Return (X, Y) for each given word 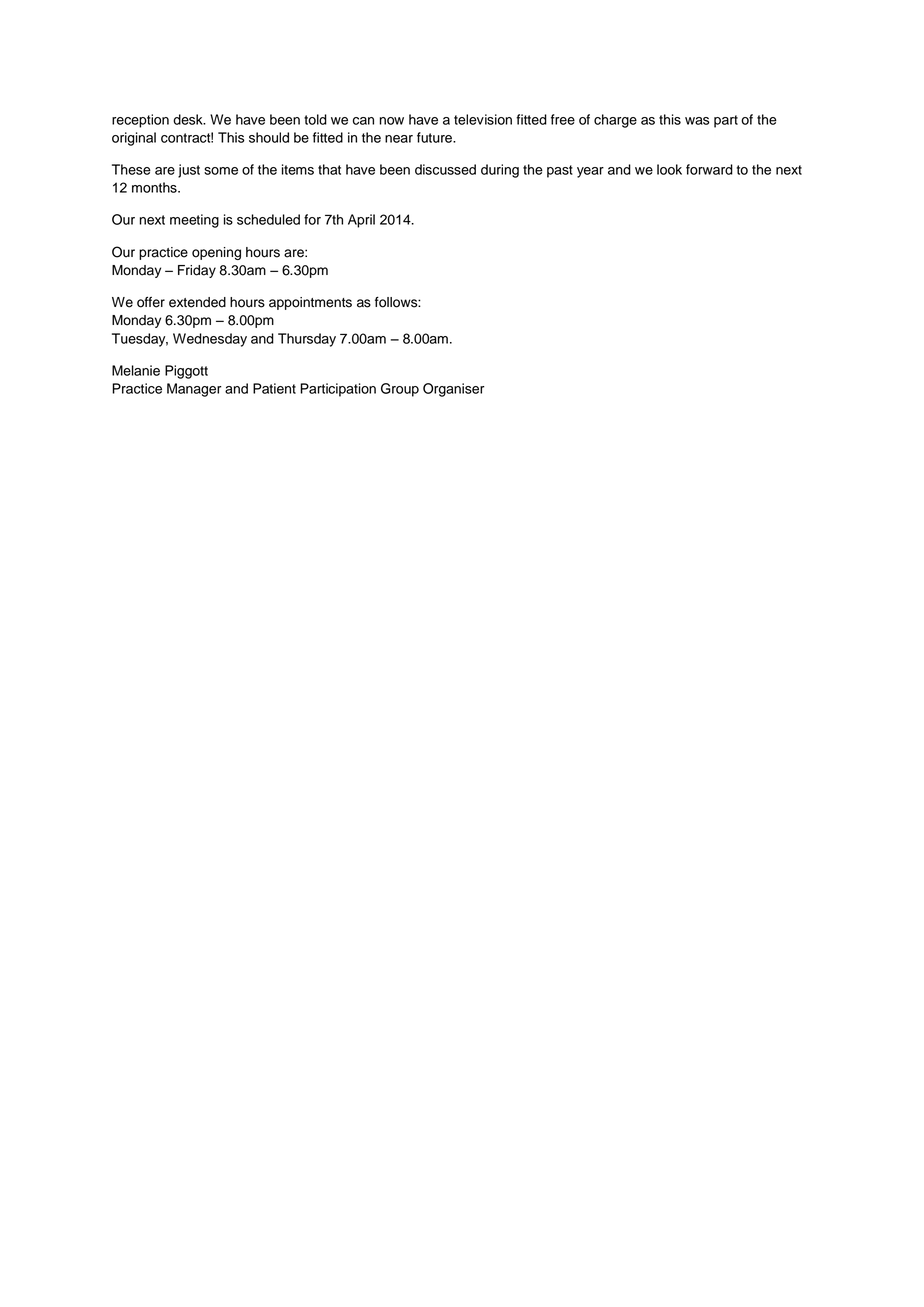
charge (615, 121)
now (391, 121)
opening (216, 253)
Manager (194, 390)
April (361, 221)
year (590, 172)
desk (189, 119)
